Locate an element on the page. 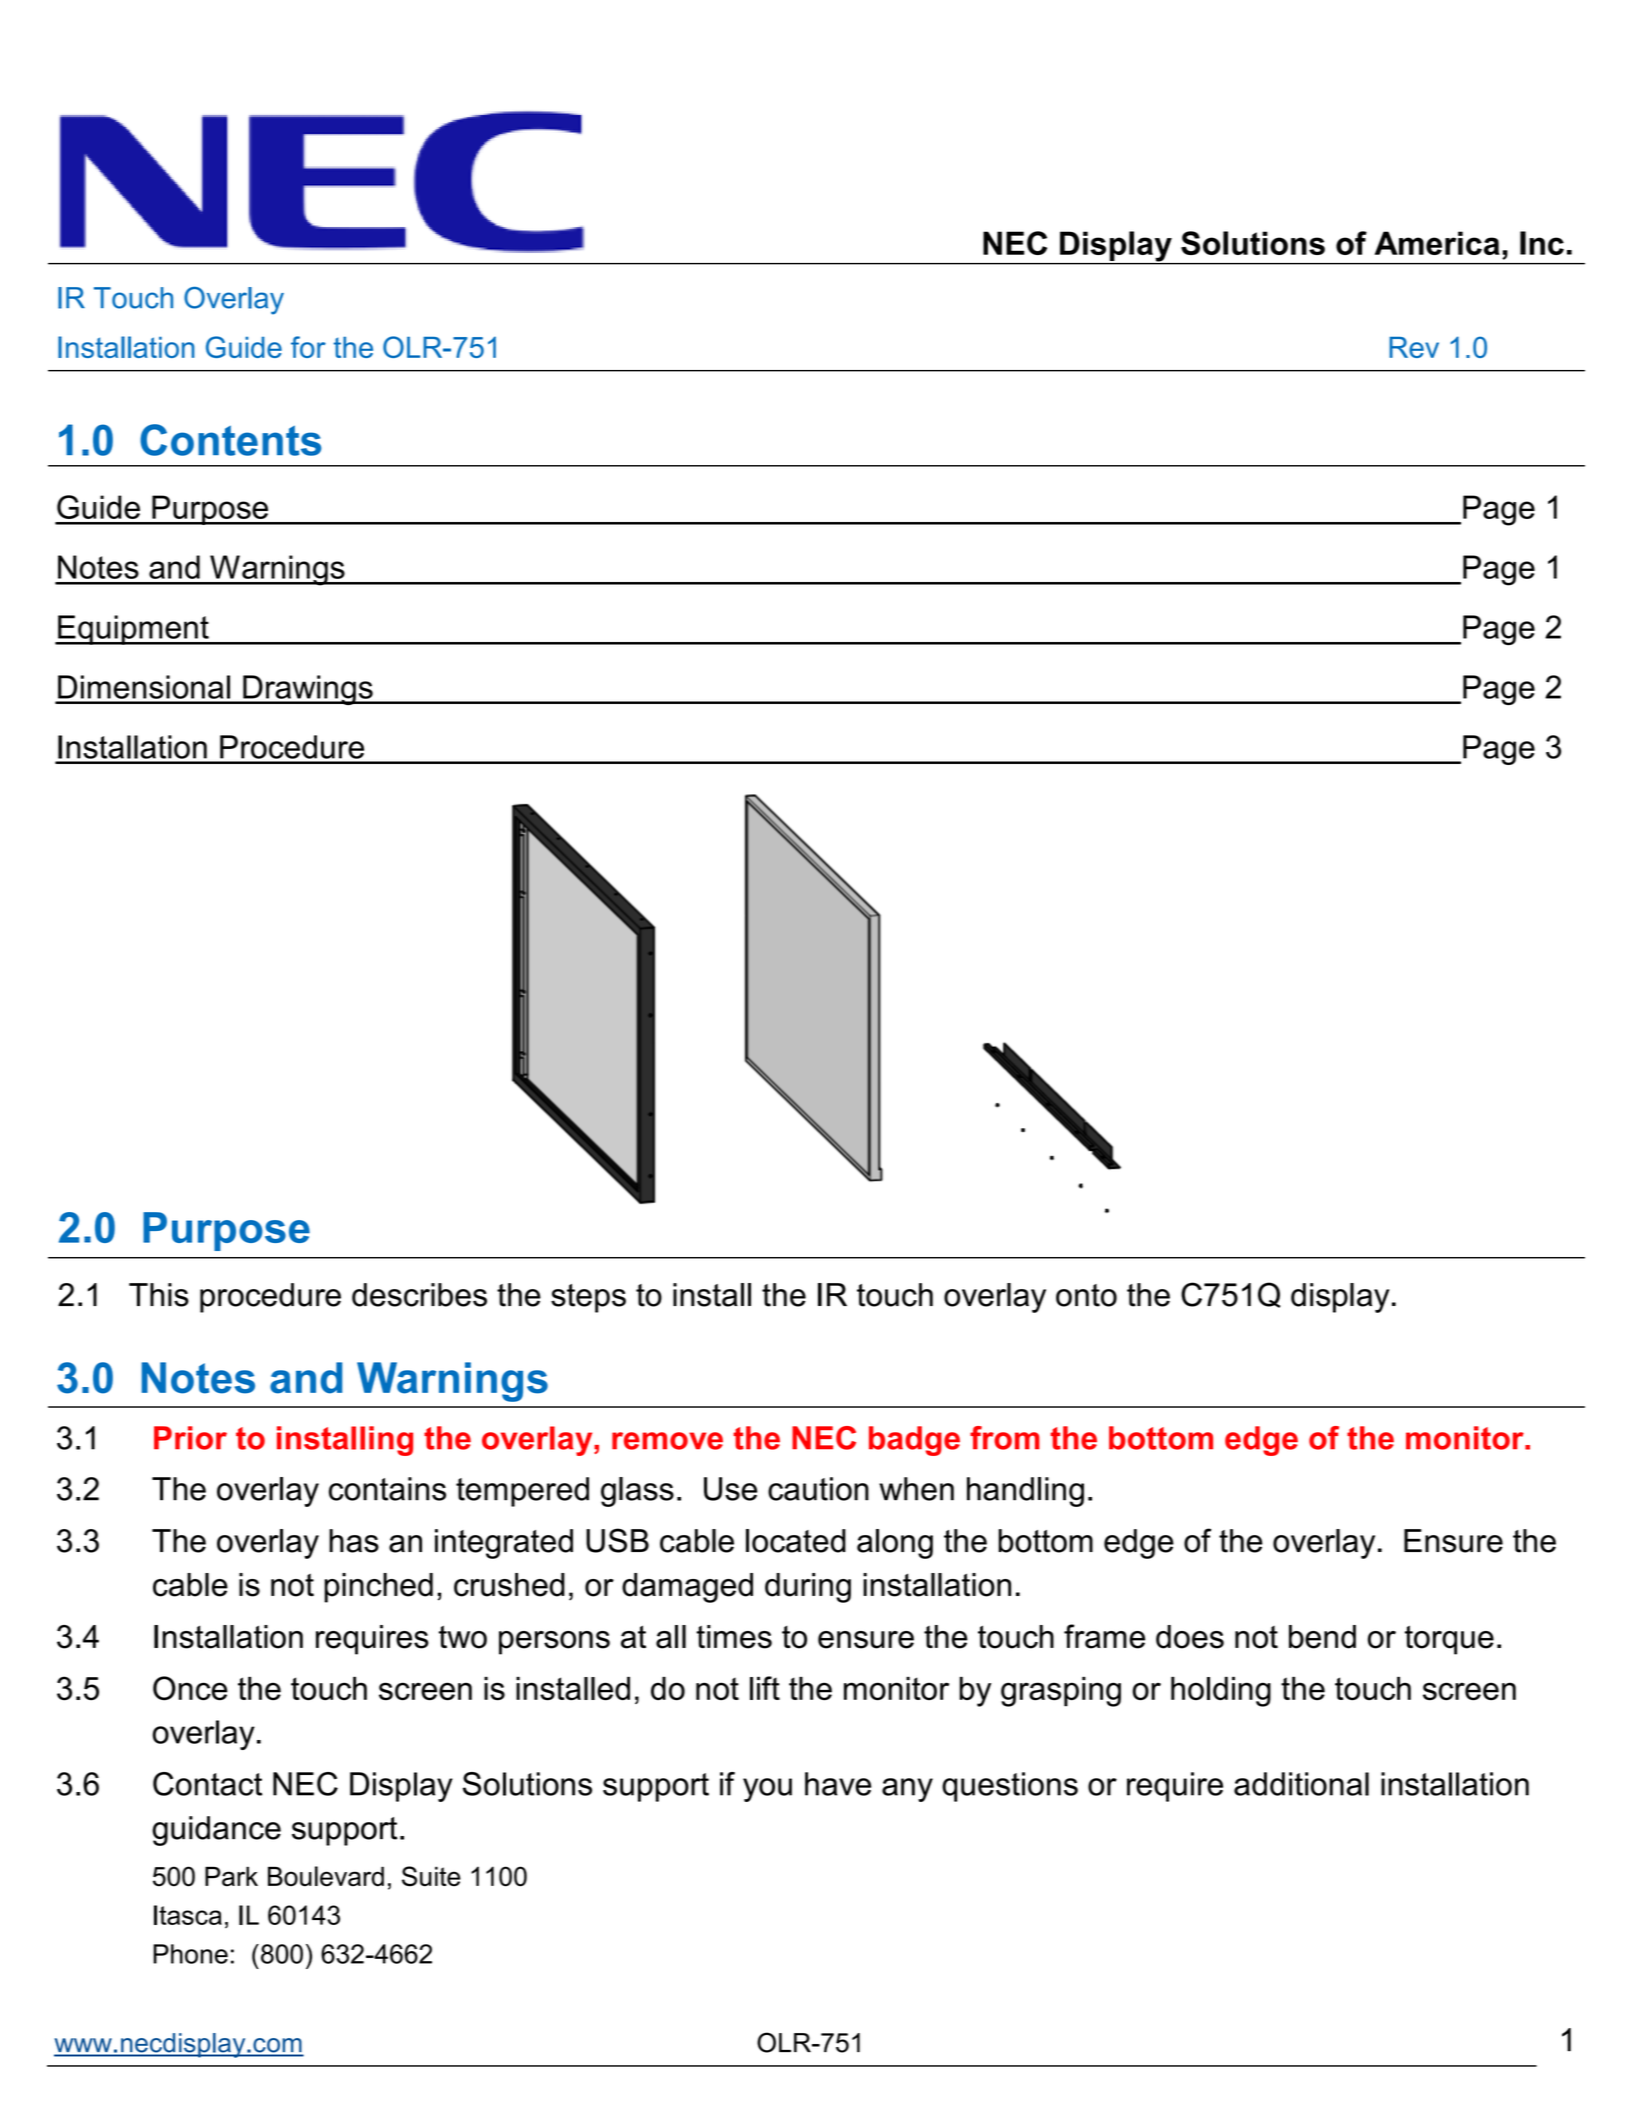 The image size is (1633, 2114). describes is located at coordinates (419, 1295).
